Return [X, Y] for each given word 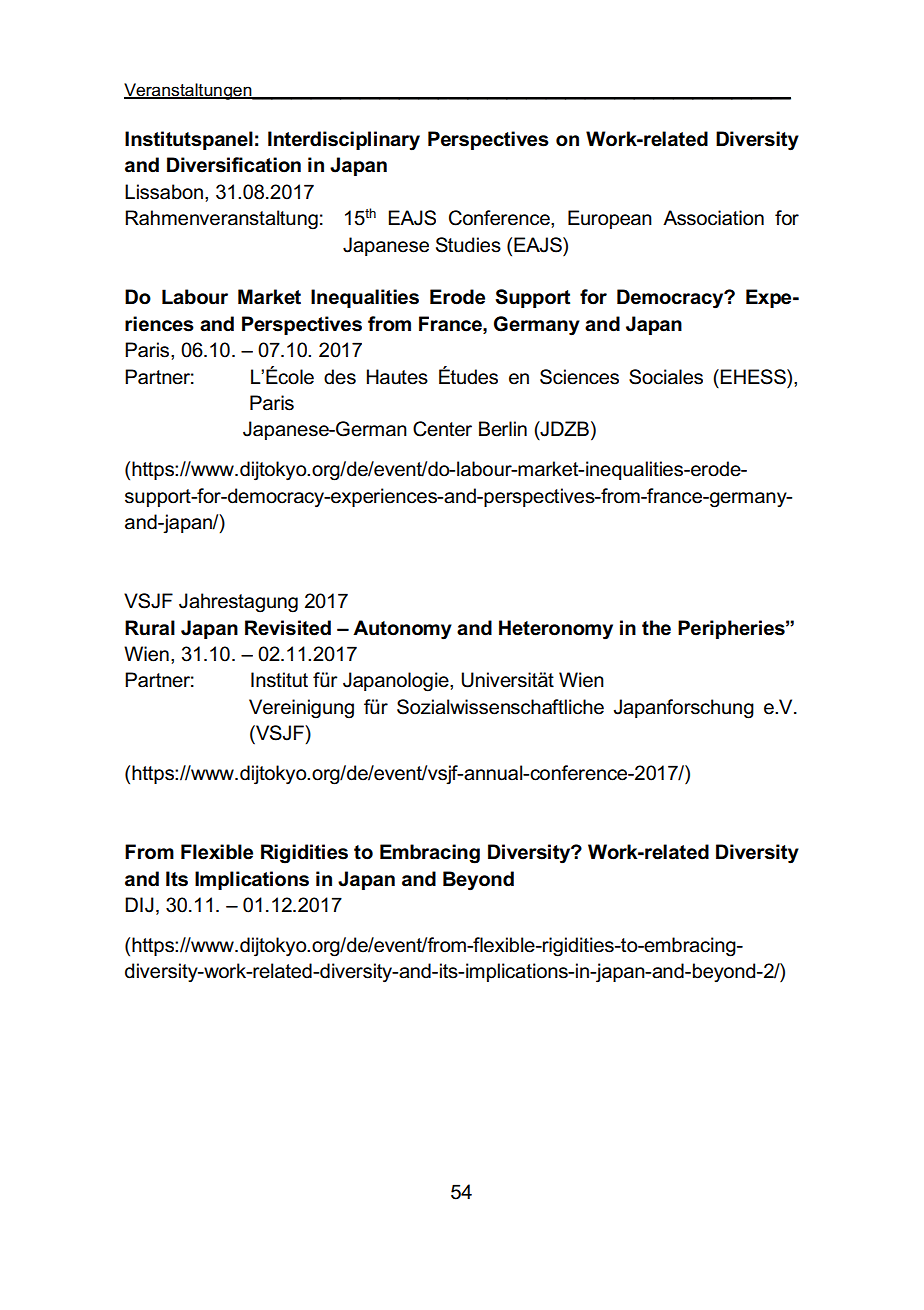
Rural [150, 628]
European [610, 219]
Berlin [503, 429]
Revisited [288, 628]
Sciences [579, 377]
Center [442, 429]
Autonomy [402, 630]
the [656, 628]
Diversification [234, 165]
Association [713, 218]
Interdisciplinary [344, 141]
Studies [468, 245]
